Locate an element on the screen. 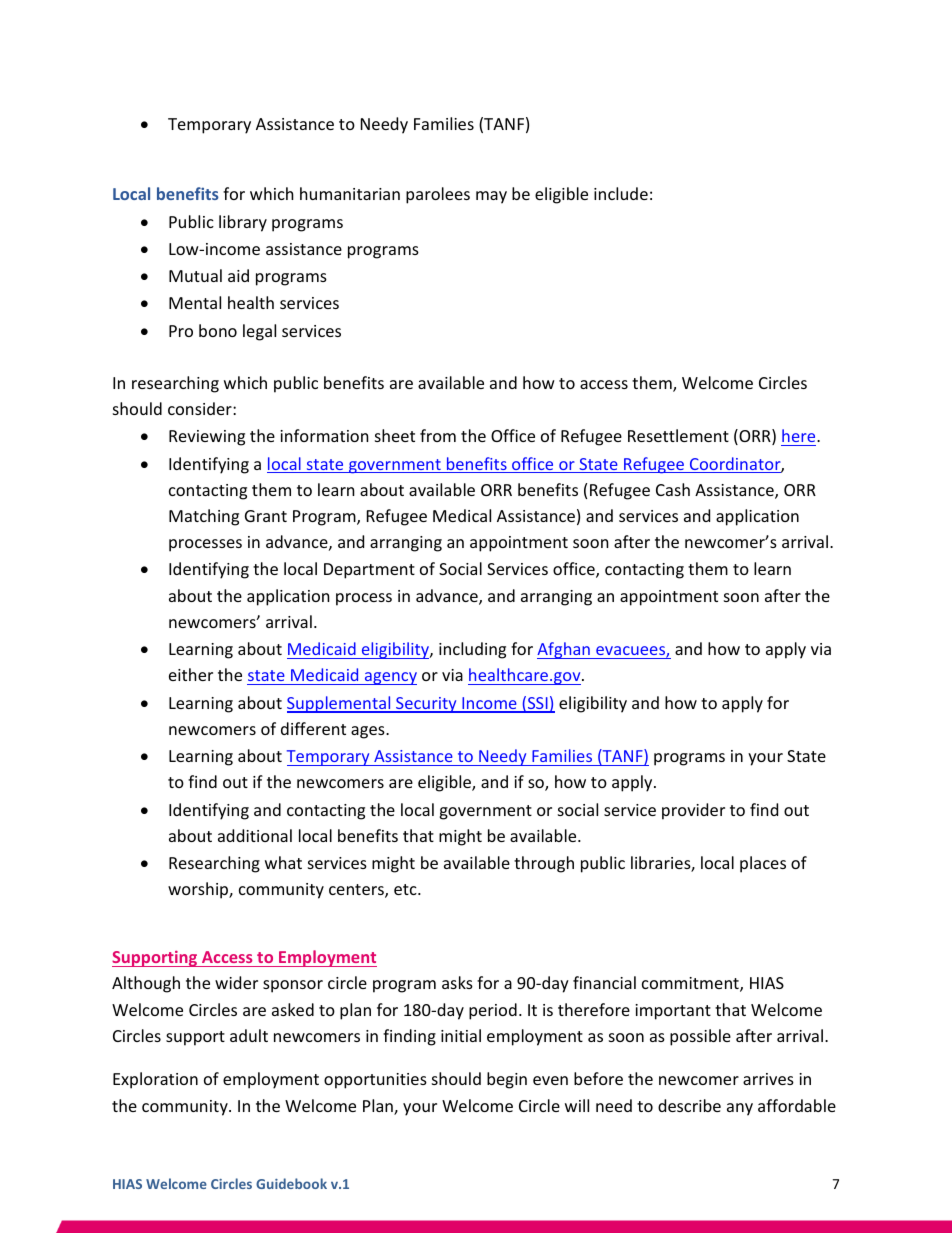  Guidebook is located at coordinates (291, 1183).
